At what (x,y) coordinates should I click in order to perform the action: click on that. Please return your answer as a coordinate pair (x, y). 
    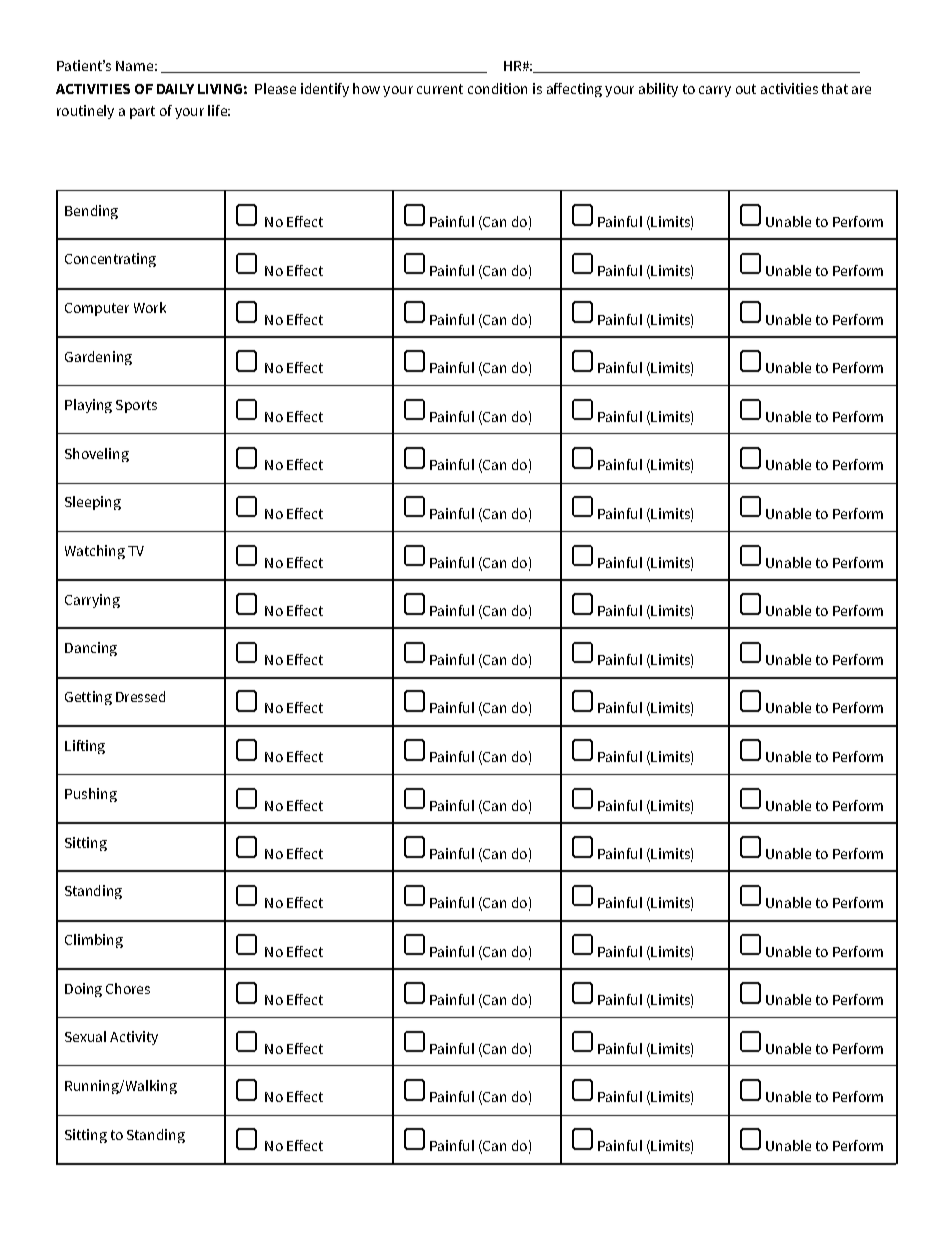
    Looking at the image, I should click on (835, 88).
